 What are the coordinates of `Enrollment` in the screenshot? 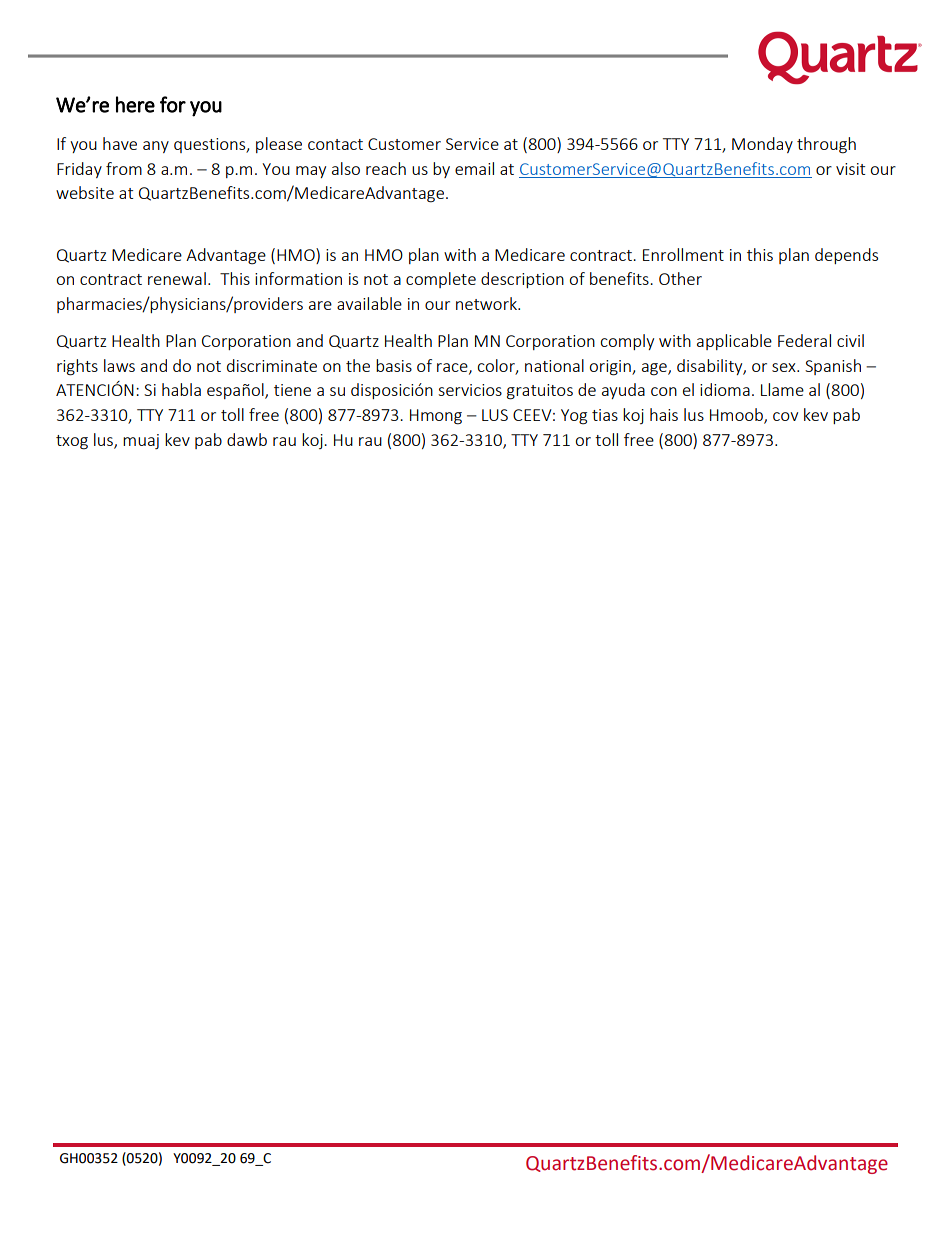 It's located at (683, 254).
